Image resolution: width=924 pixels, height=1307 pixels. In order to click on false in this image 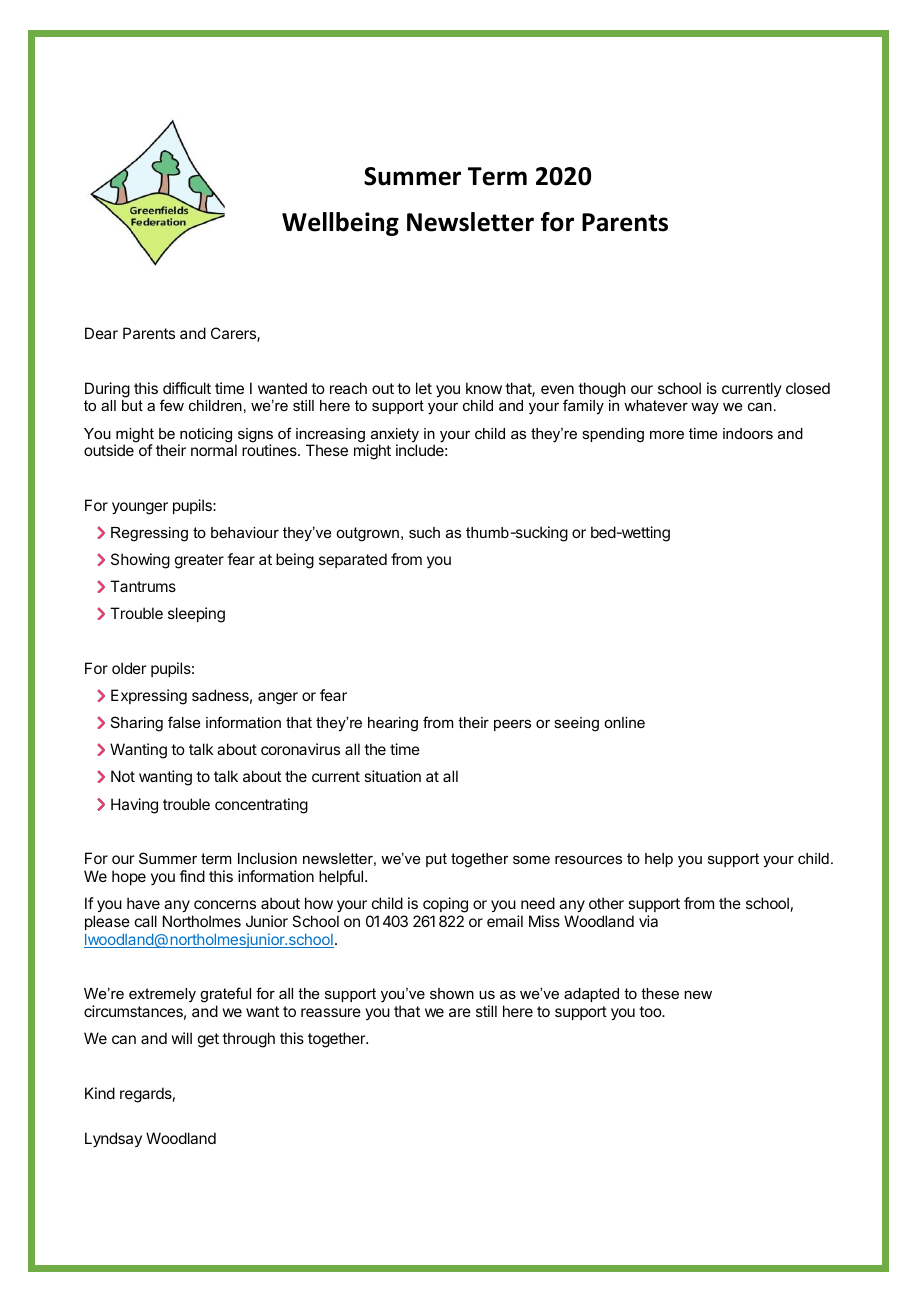, I will do `click(184, 722)`.
